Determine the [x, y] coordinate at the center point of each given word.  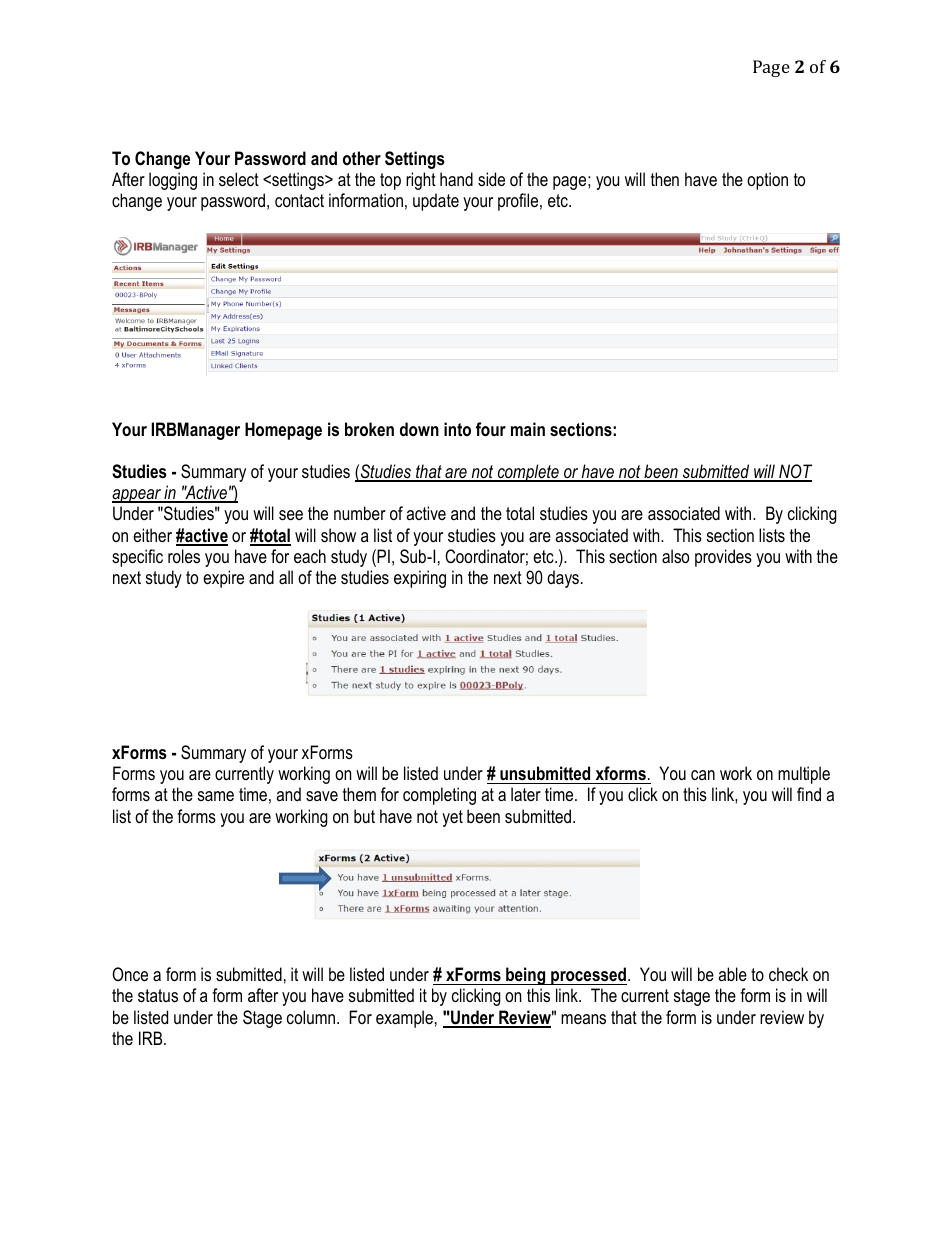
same [216, 796]
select [239, 179]
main [528, 429]
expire [223, 579]
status [158, 995]
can [703, 775]
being [526, 976]
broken [369, 429]
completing [439, 796]
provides [723, 558]
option [767, 181]
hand [456, 179]
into [457, 429]
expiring [420, 579]
